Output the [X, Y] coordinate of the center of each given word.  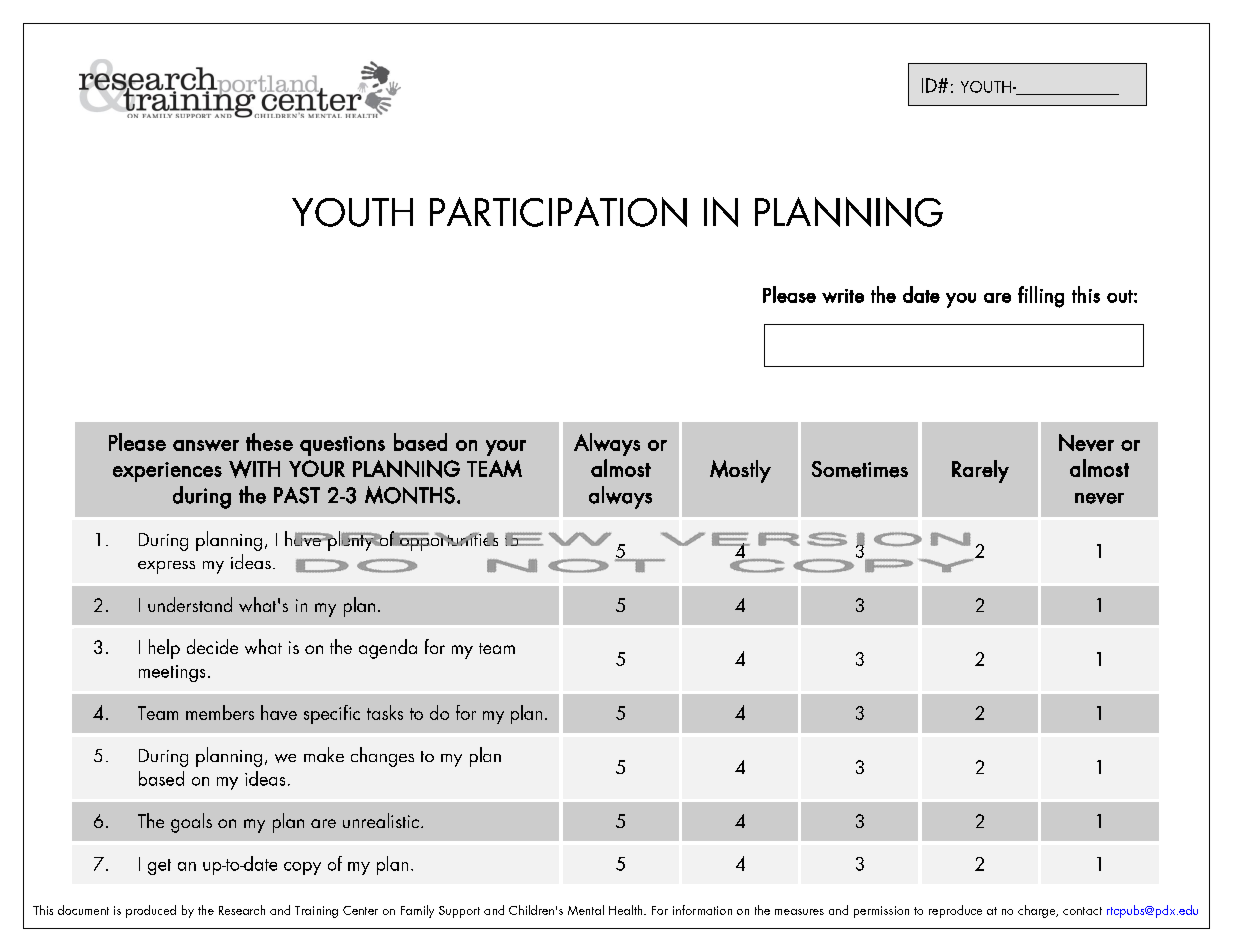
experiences [167, 472]
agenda [388, 649]
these [269, 442]
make [324, 754]
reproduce [955, 911]
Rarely [980, 471]
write [843, 296]
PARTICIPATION [558, 212]
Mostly [740, 471]
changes [382, 757]
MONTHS [410, 495]
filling [1041, 297]
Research [242, 910]
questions [342, 446]
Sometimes [860, 469]
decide [212, 646]
